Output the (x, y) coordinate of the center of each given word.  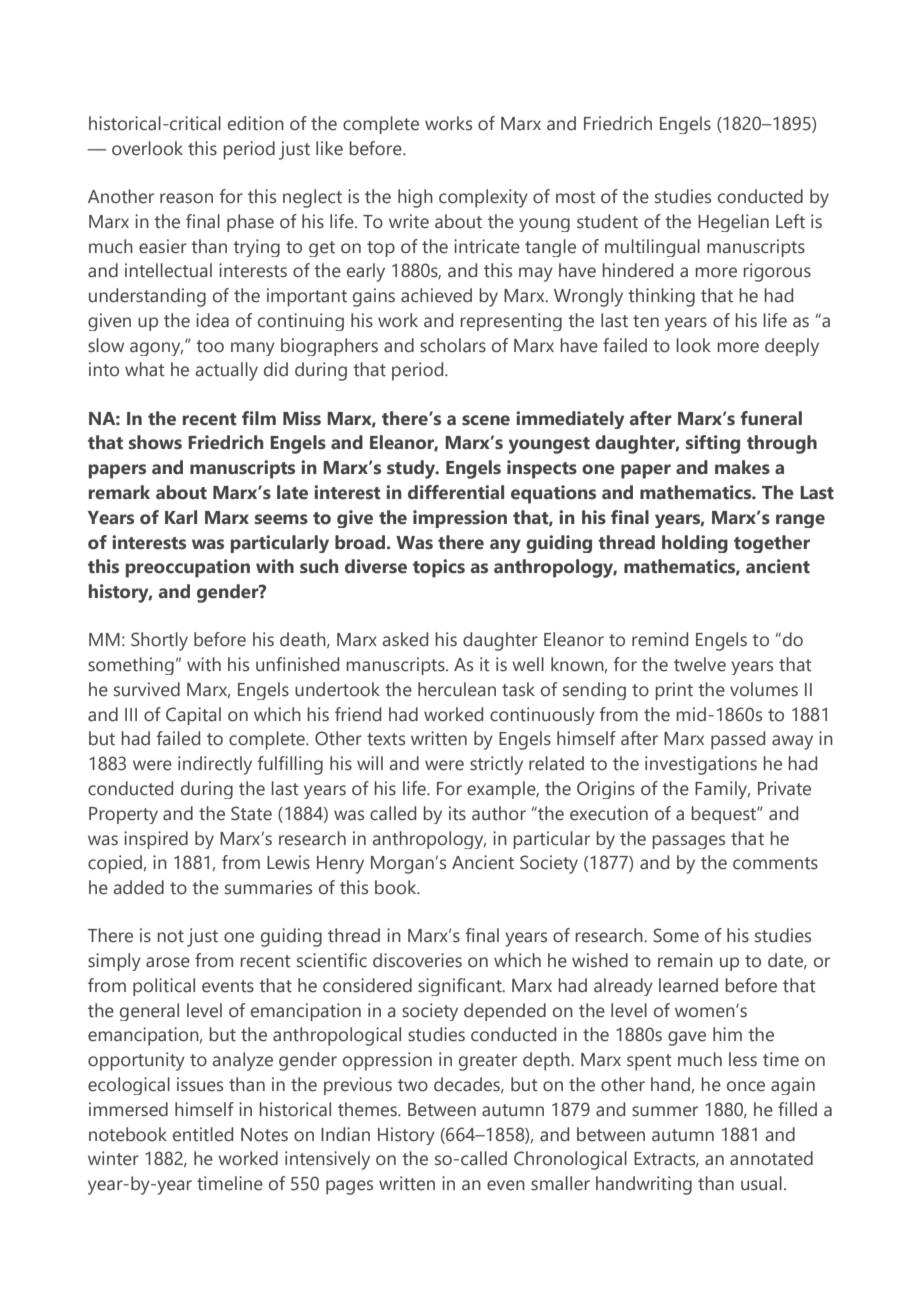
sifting (713, 444)
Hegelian (733, 223)
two (413, 1085)
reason (186, 198)
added (138, 887)
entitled (203, 1134)
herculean (457, 689)
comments (775, 863)
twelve (700, 664)
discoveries (417, 960)
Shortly (159, 641)
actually (226, 371)
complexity (483, 198)
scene (486, 420)
